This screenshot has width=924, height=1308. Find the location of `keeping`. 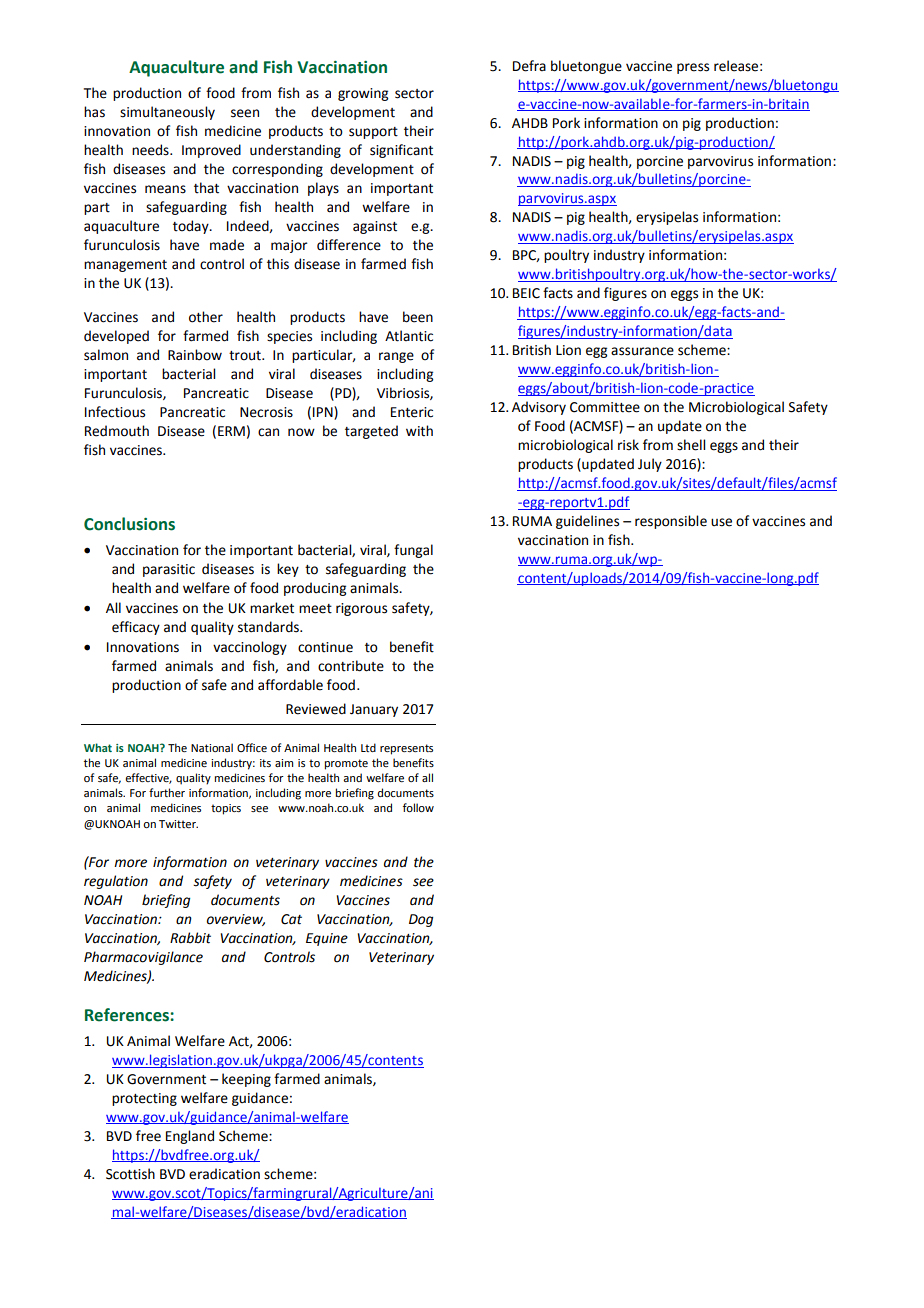

keeping is located at coordinates (246, 1080).
